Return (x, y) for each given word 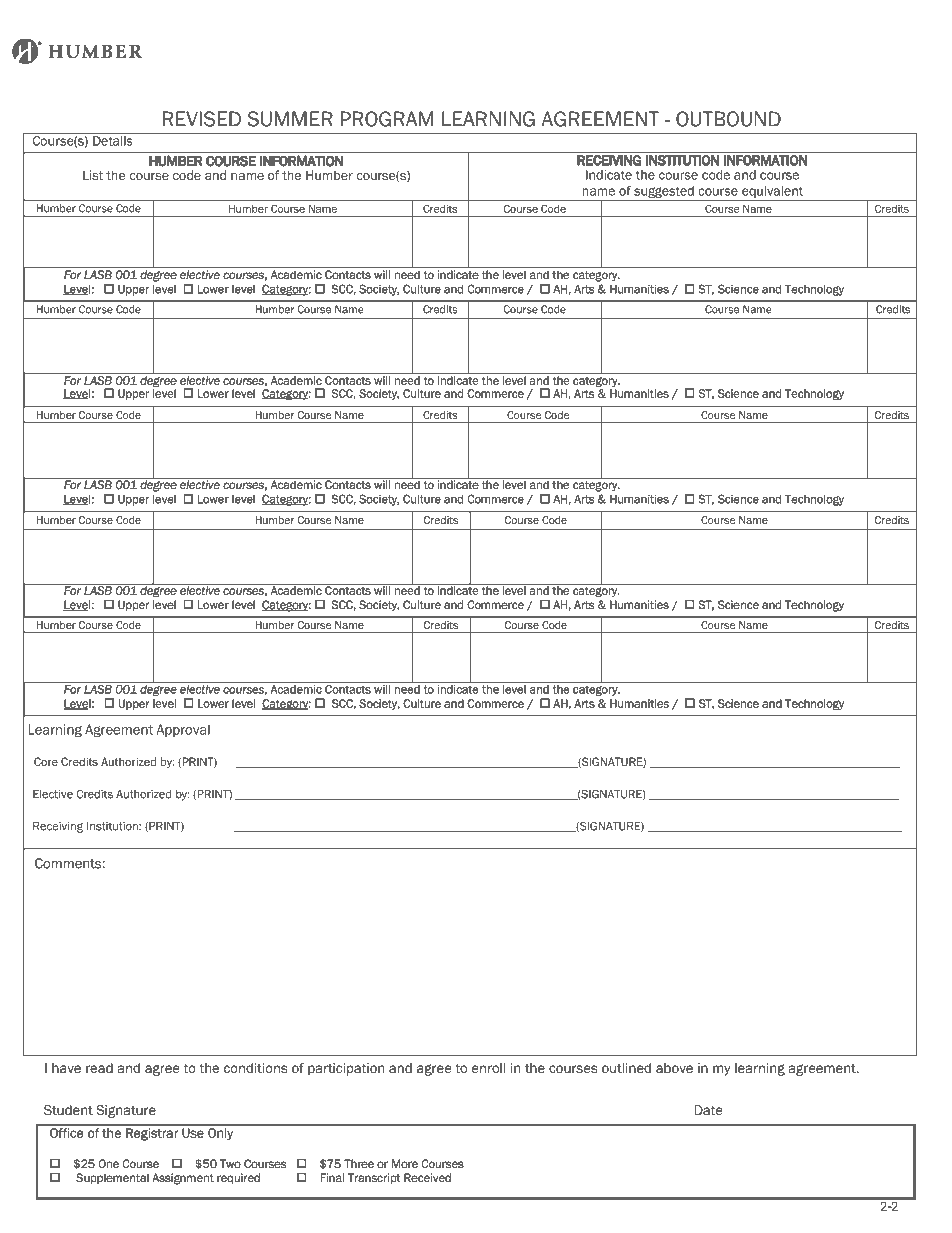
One (109, 1163)
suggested (664, 193)
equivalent (773, 193)
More (405, 1163)
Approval (183, 730)
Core (46, 761)
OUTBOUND (728, 119)
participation (346, 1069)
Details (113, 141)
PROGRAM (387, 119)
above (674, 1068)
